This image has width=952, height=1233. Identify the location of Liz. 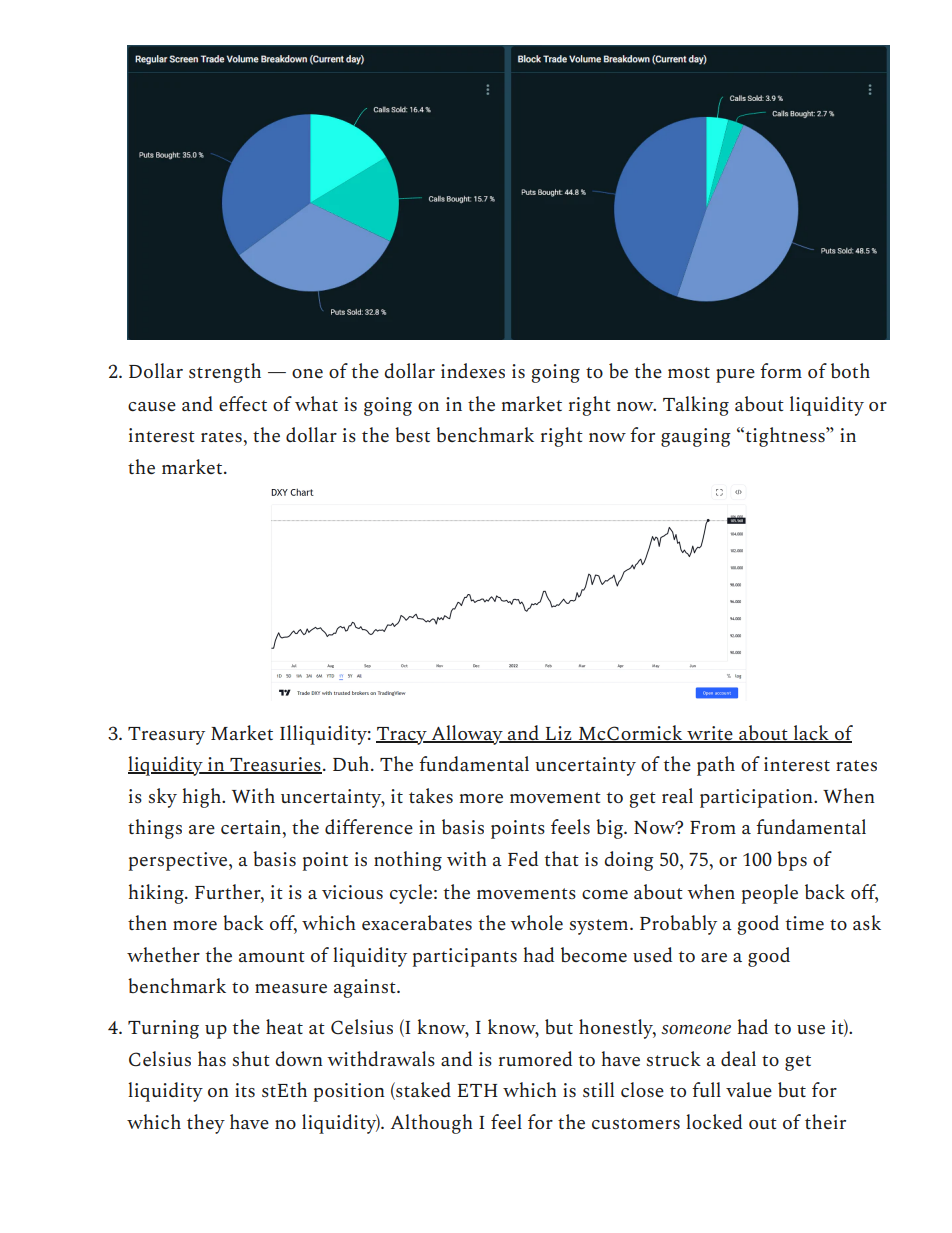
(558, 734).
